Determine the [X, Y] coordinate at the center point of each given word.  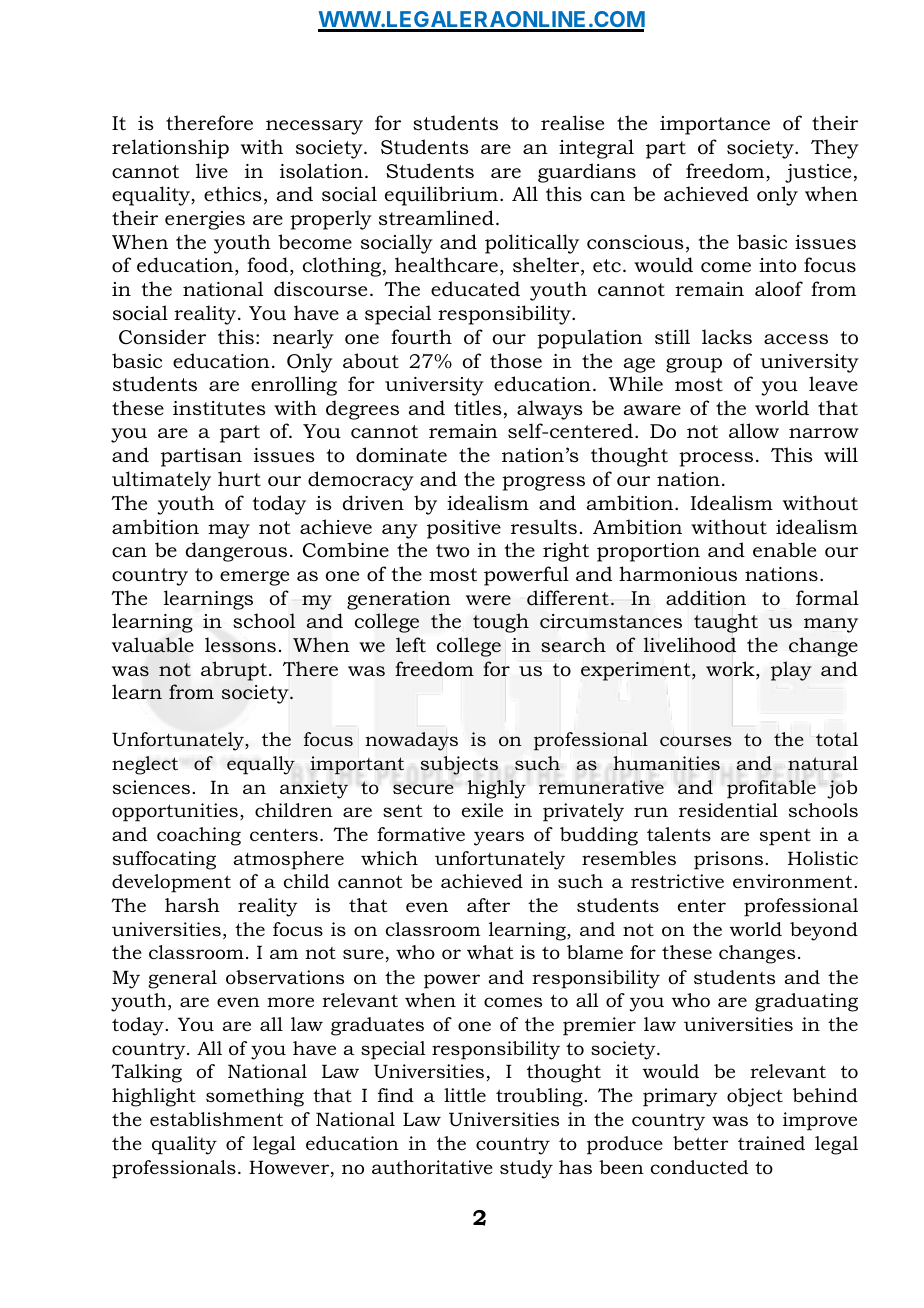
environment [794, 881]
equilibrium [441, 196]
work [731, 670]
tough [501, 623]
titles [478, 408]
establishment [216, 1119]
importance [715, 125]
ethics [233, 194]
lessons [240, 645]
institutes [219, 408]
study [526, 1169]
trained [771, 1143]
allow [754, 431]
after [488, 905]
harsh [192, 905]
